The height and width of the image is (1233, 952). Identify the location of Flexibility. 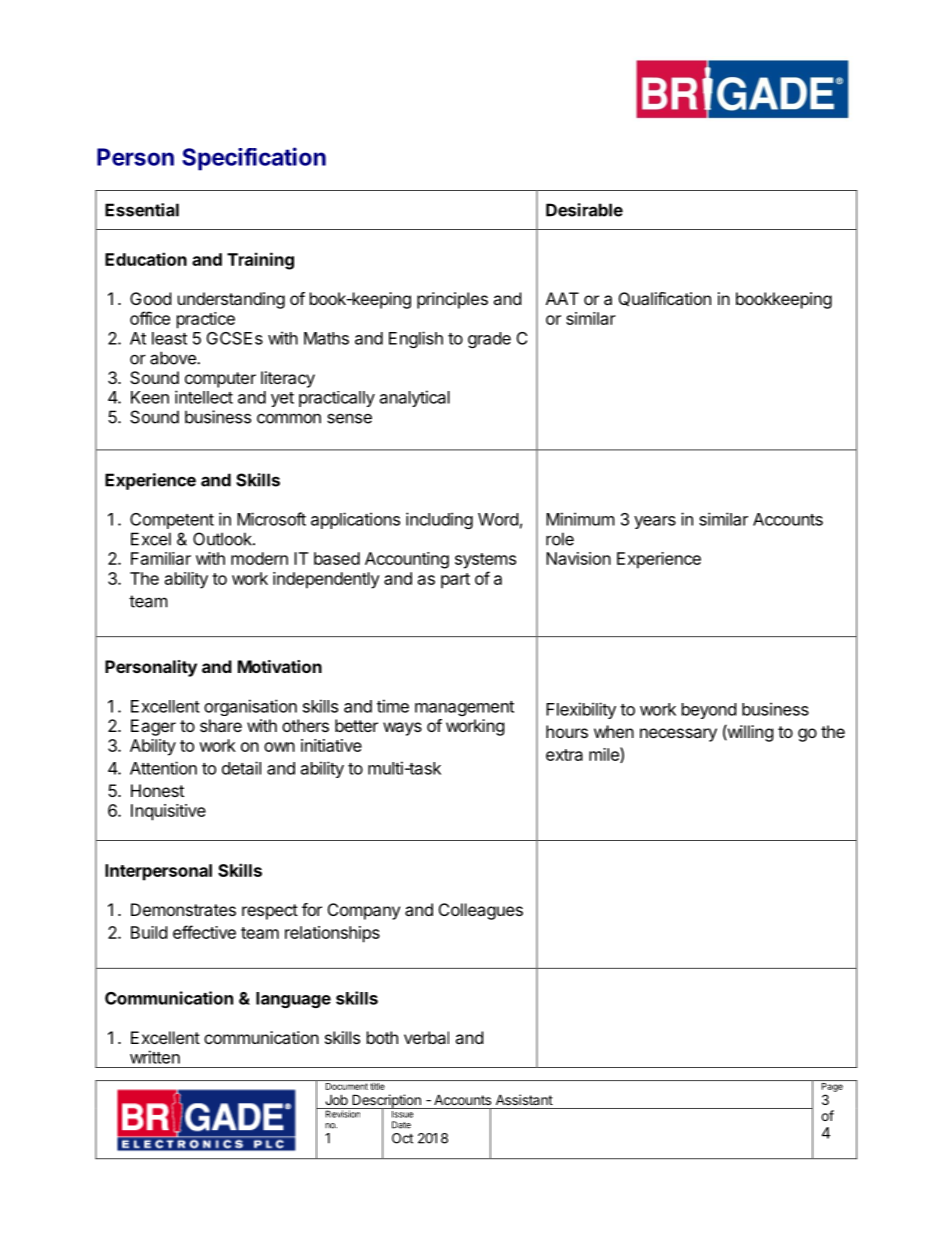
(581, 710).
